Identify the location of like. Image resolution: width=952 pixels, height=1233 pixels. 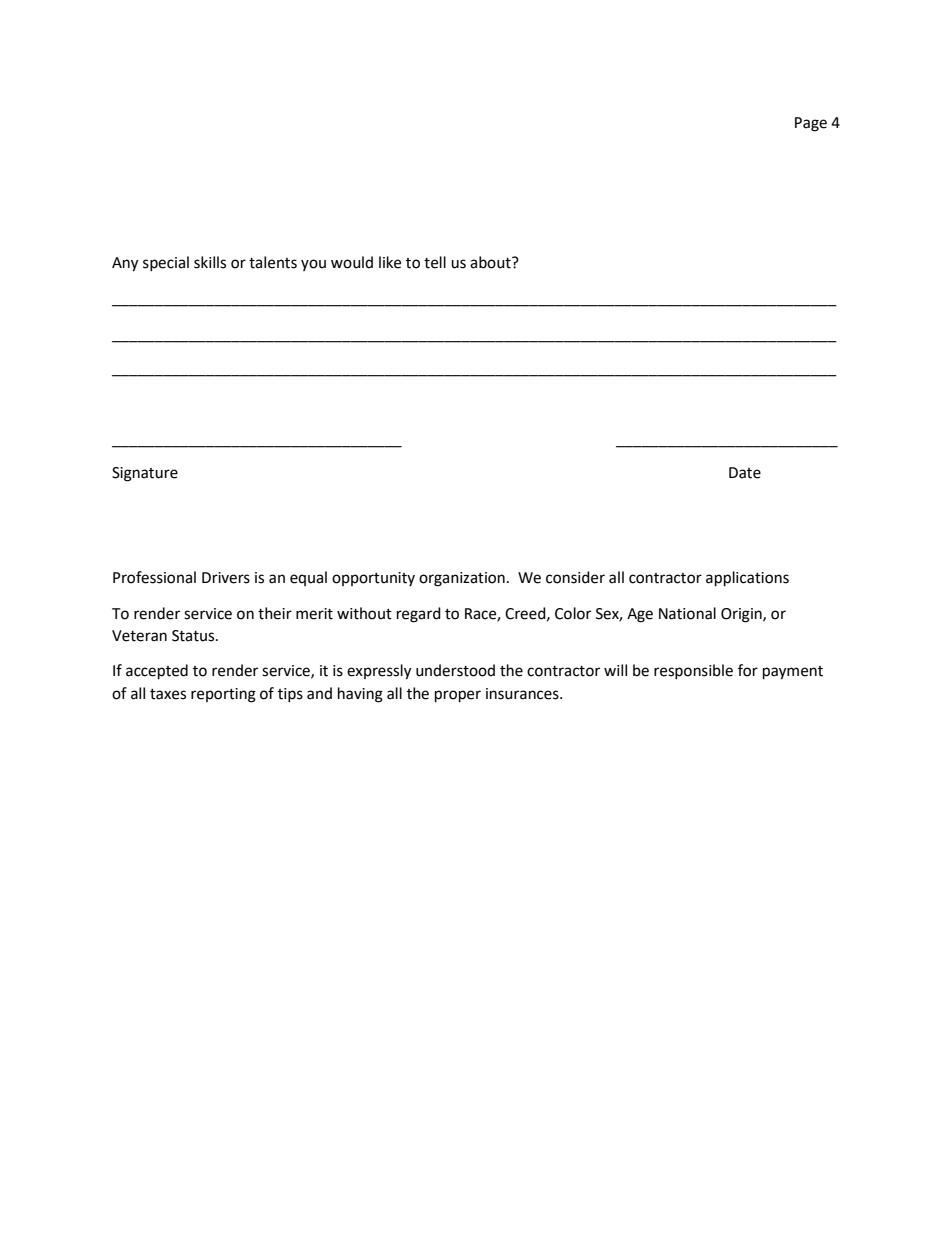
(390, 262).
